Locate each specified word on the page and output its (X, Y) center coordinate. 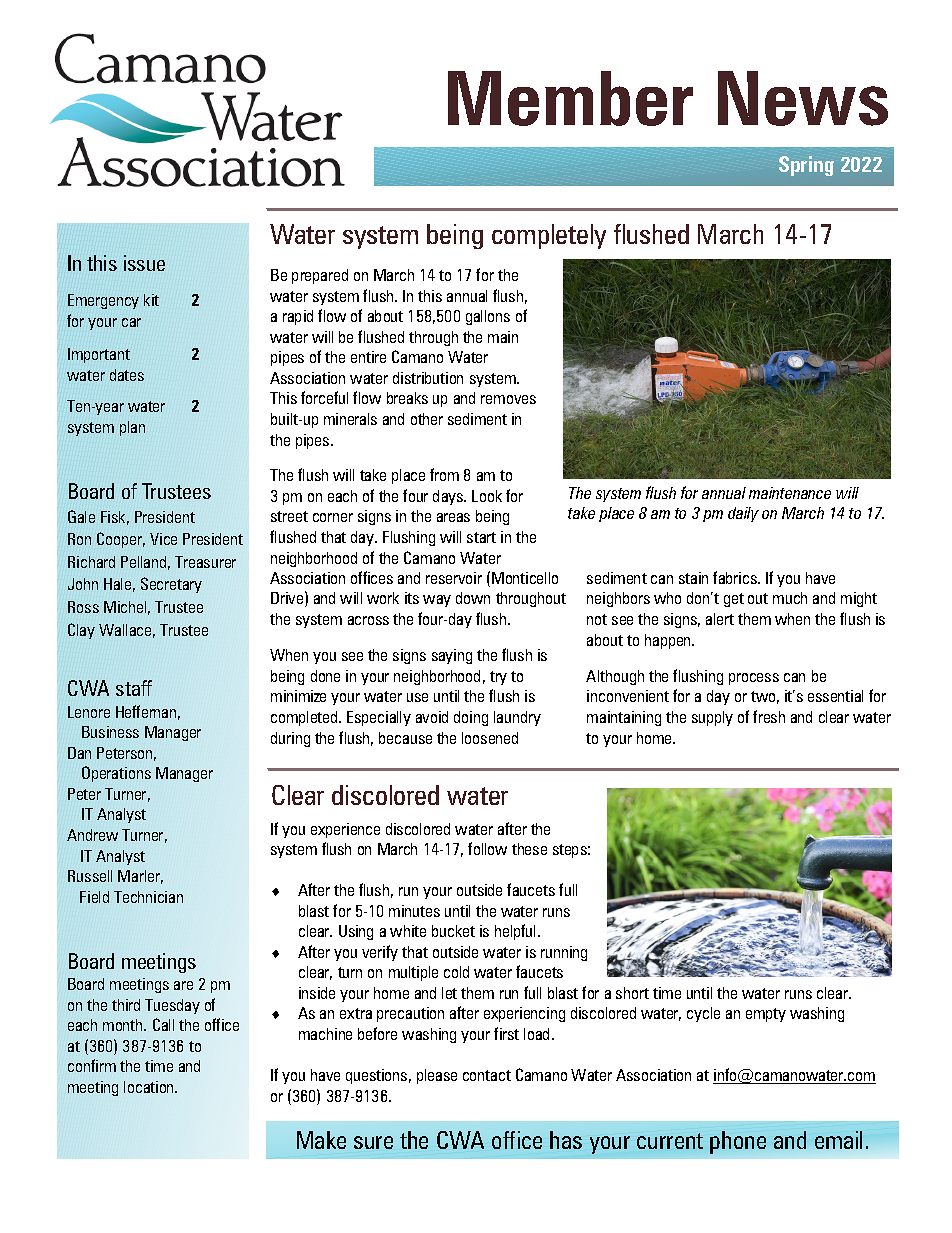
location (150, 1087)
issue (144, 263)
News (803, 98)
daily (743, 514)
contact (487, 1075)
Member (570, 98)
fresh (769, 716)
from (444, 474)
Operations (116, 774)
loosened (490, 738)
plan (132, 428)
